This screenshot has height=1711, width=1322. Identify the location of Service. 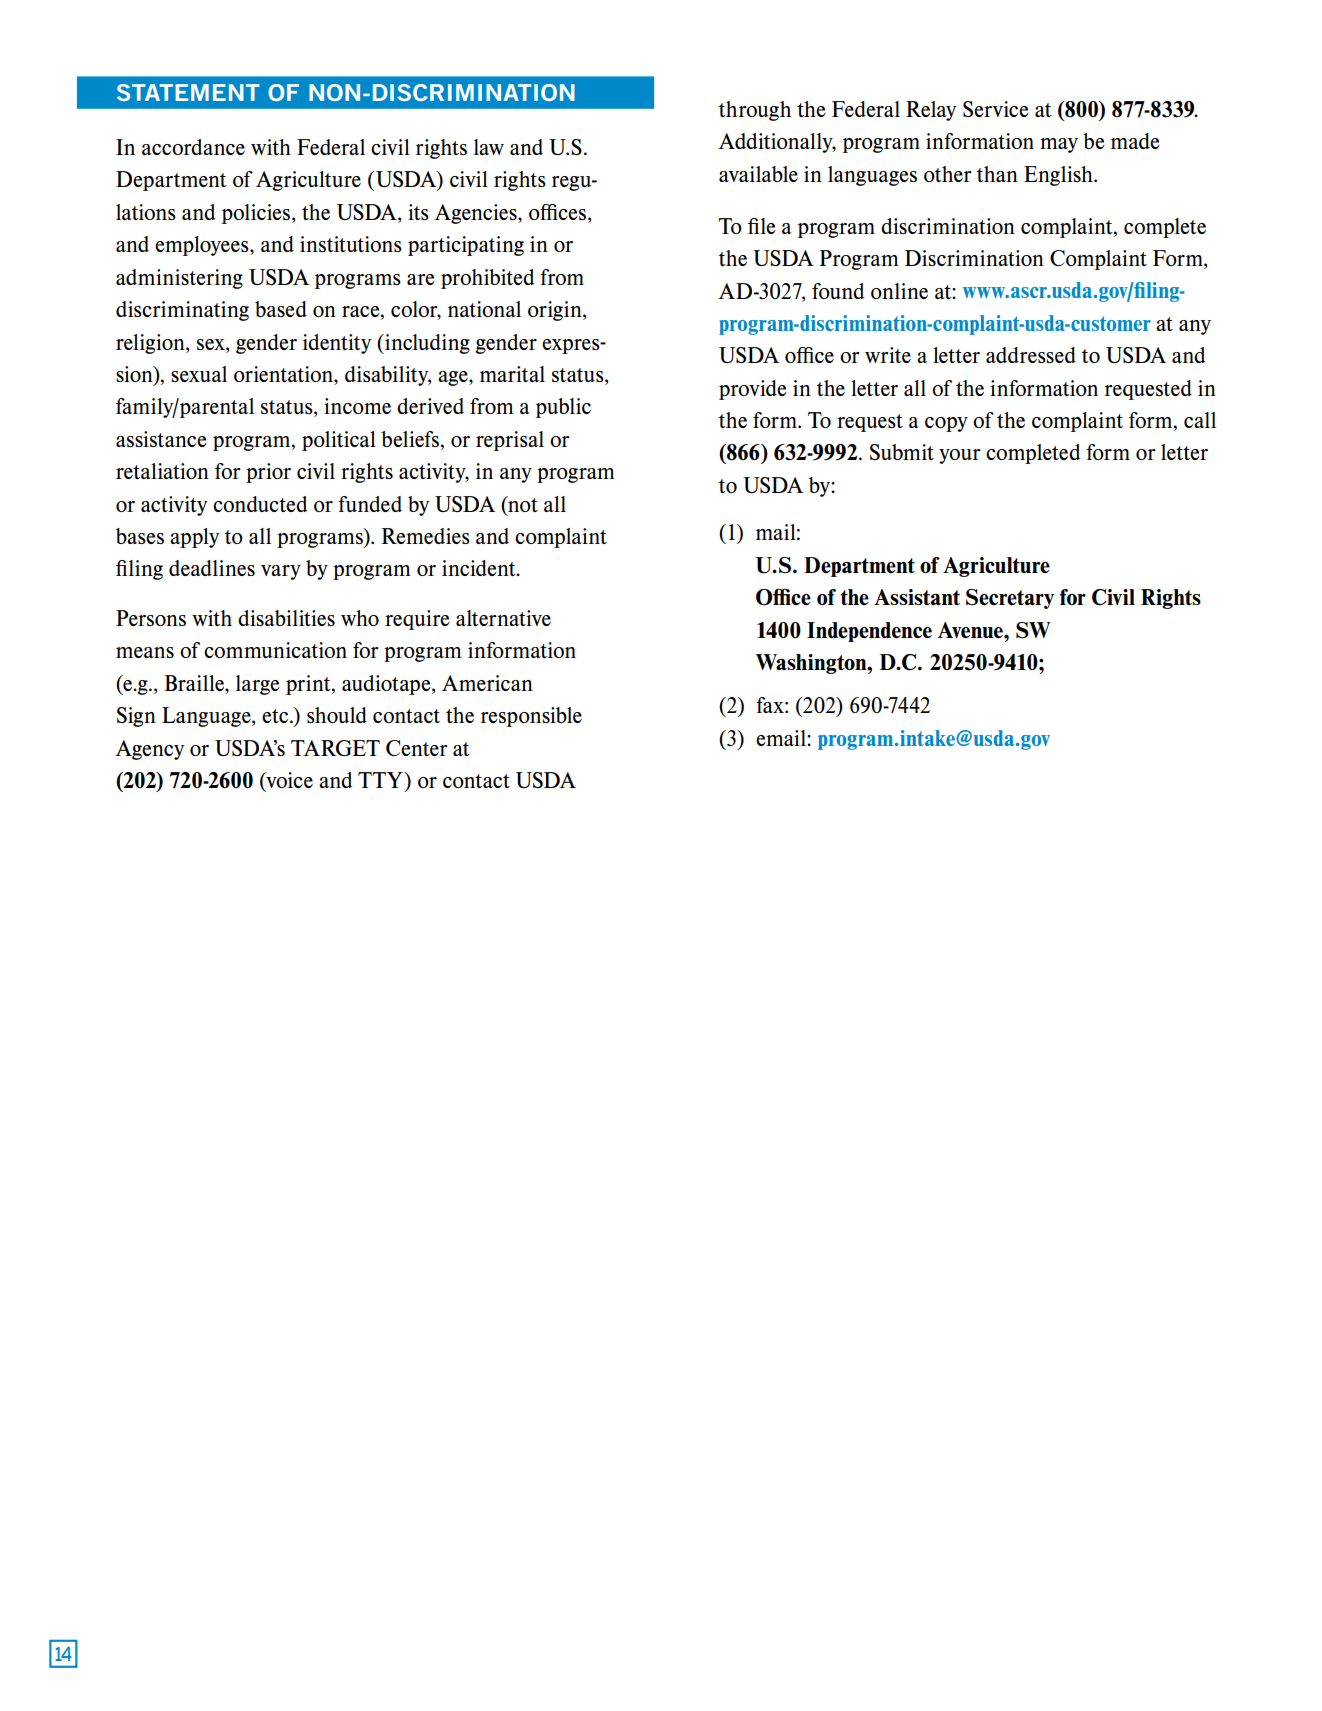
(996, 109).
